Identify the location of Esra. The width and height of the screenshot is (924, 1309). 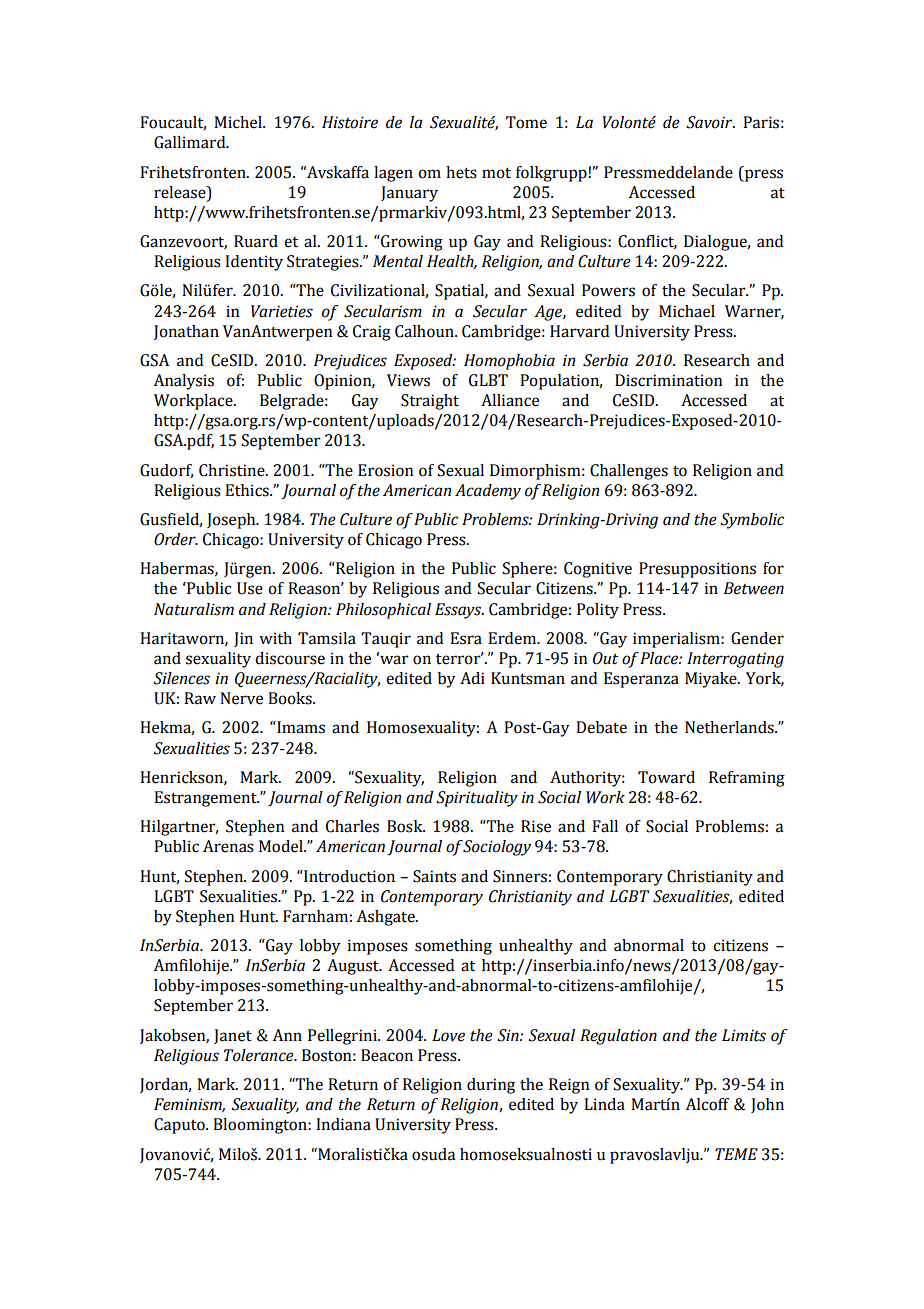
(466, 638).
